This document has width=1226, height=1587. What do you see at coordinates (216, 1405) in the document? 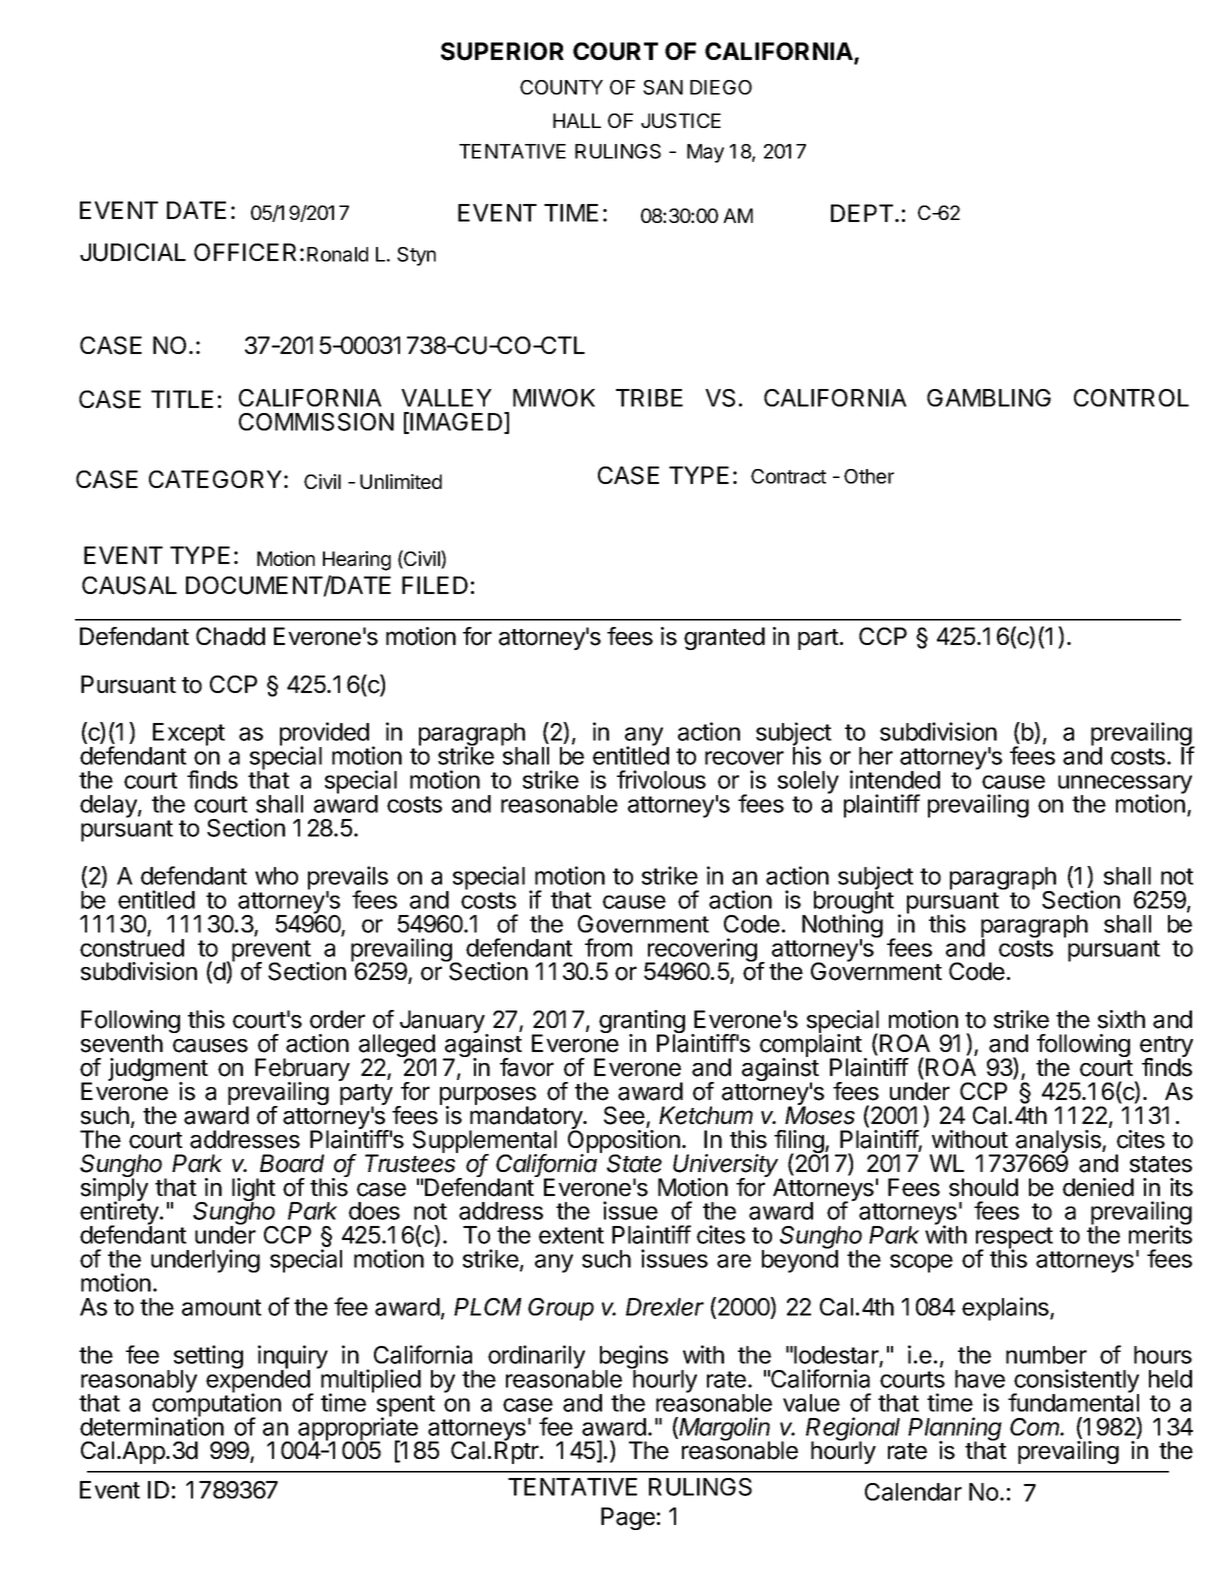
I see `computation` at bounding box center [216, 1405].
